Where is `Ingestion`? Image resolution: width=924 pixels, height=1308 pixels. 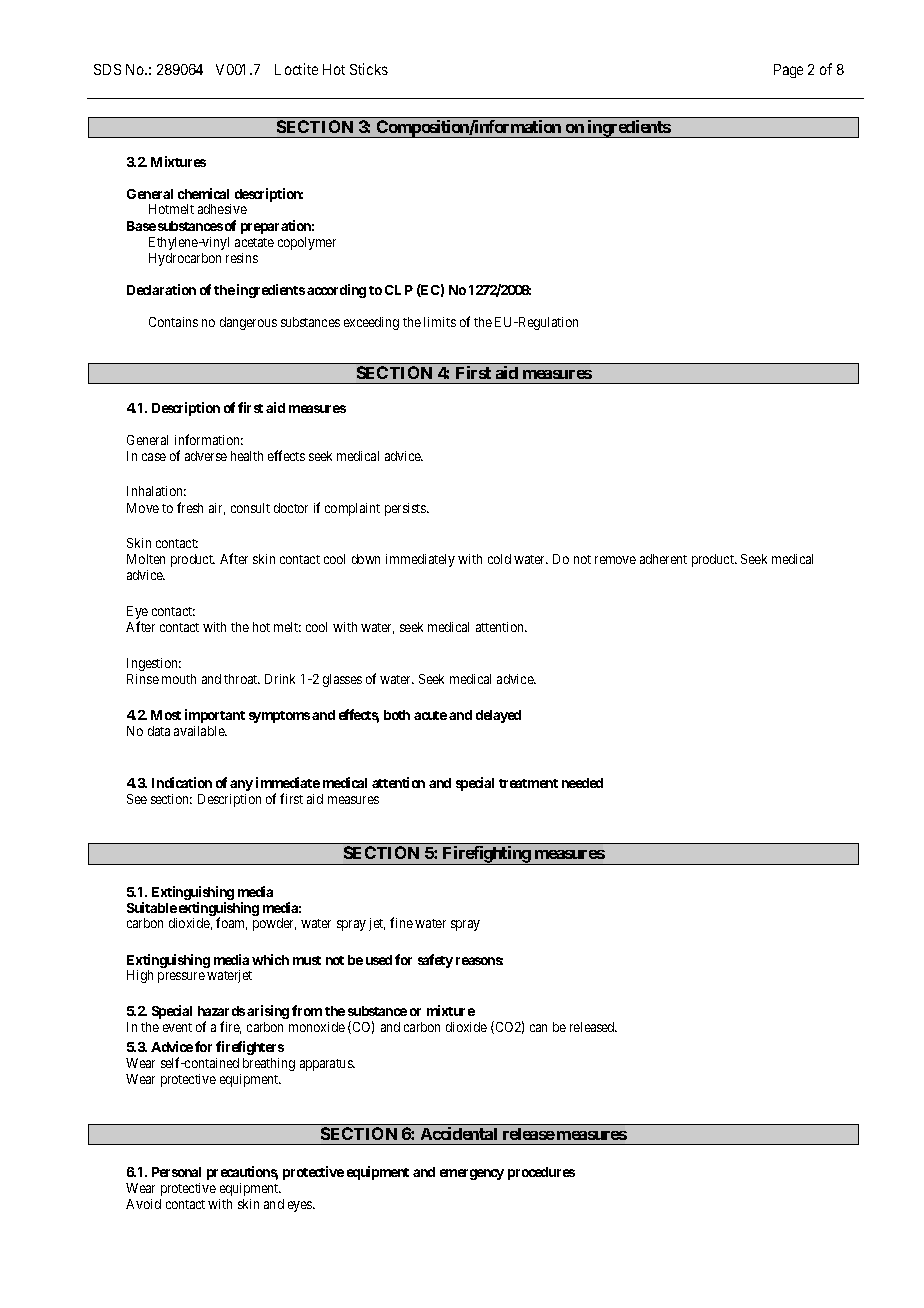
Ingestion is located at coordinates (154, 664).
